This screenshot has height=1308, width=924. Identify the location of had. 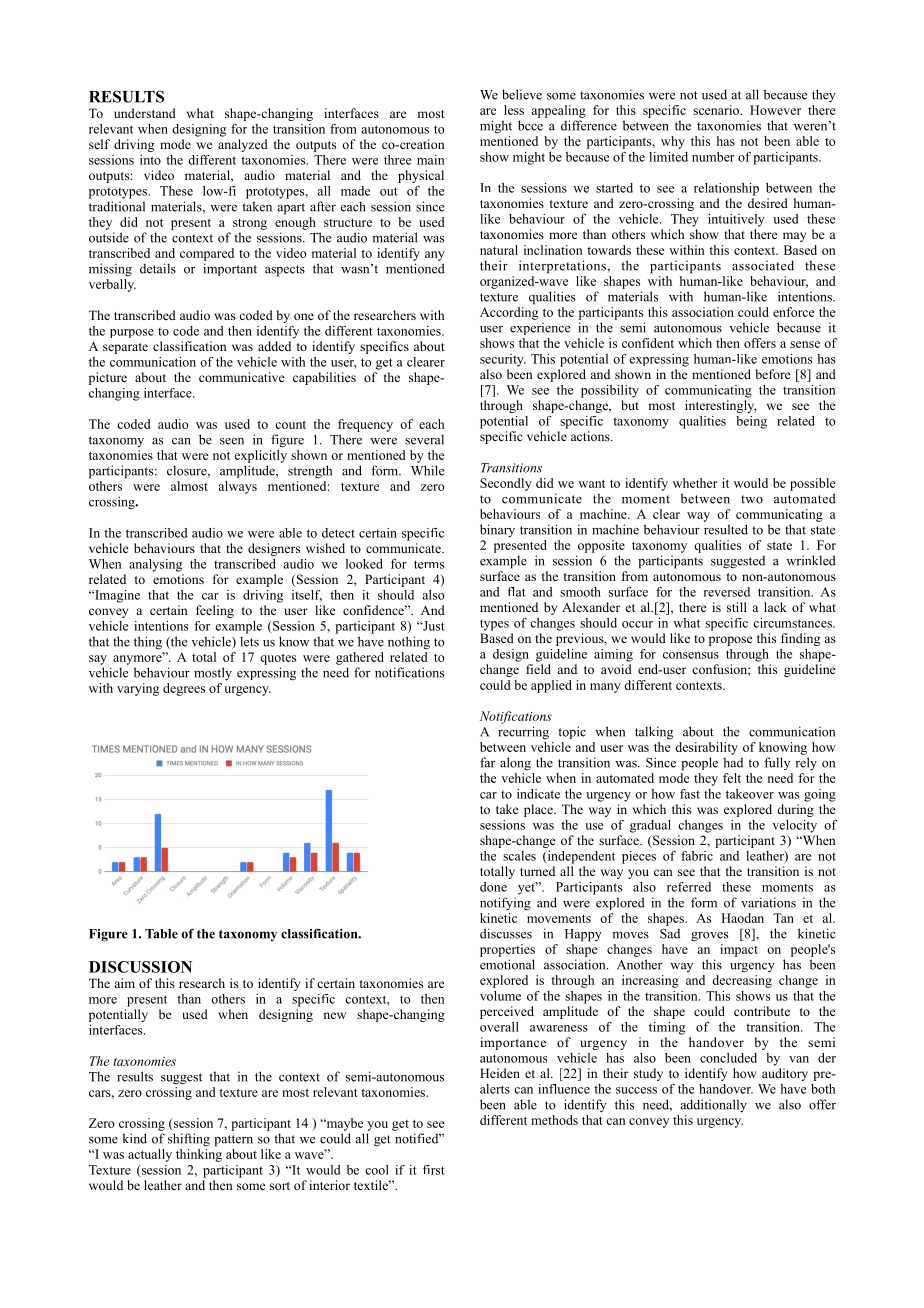
(733, 762).
